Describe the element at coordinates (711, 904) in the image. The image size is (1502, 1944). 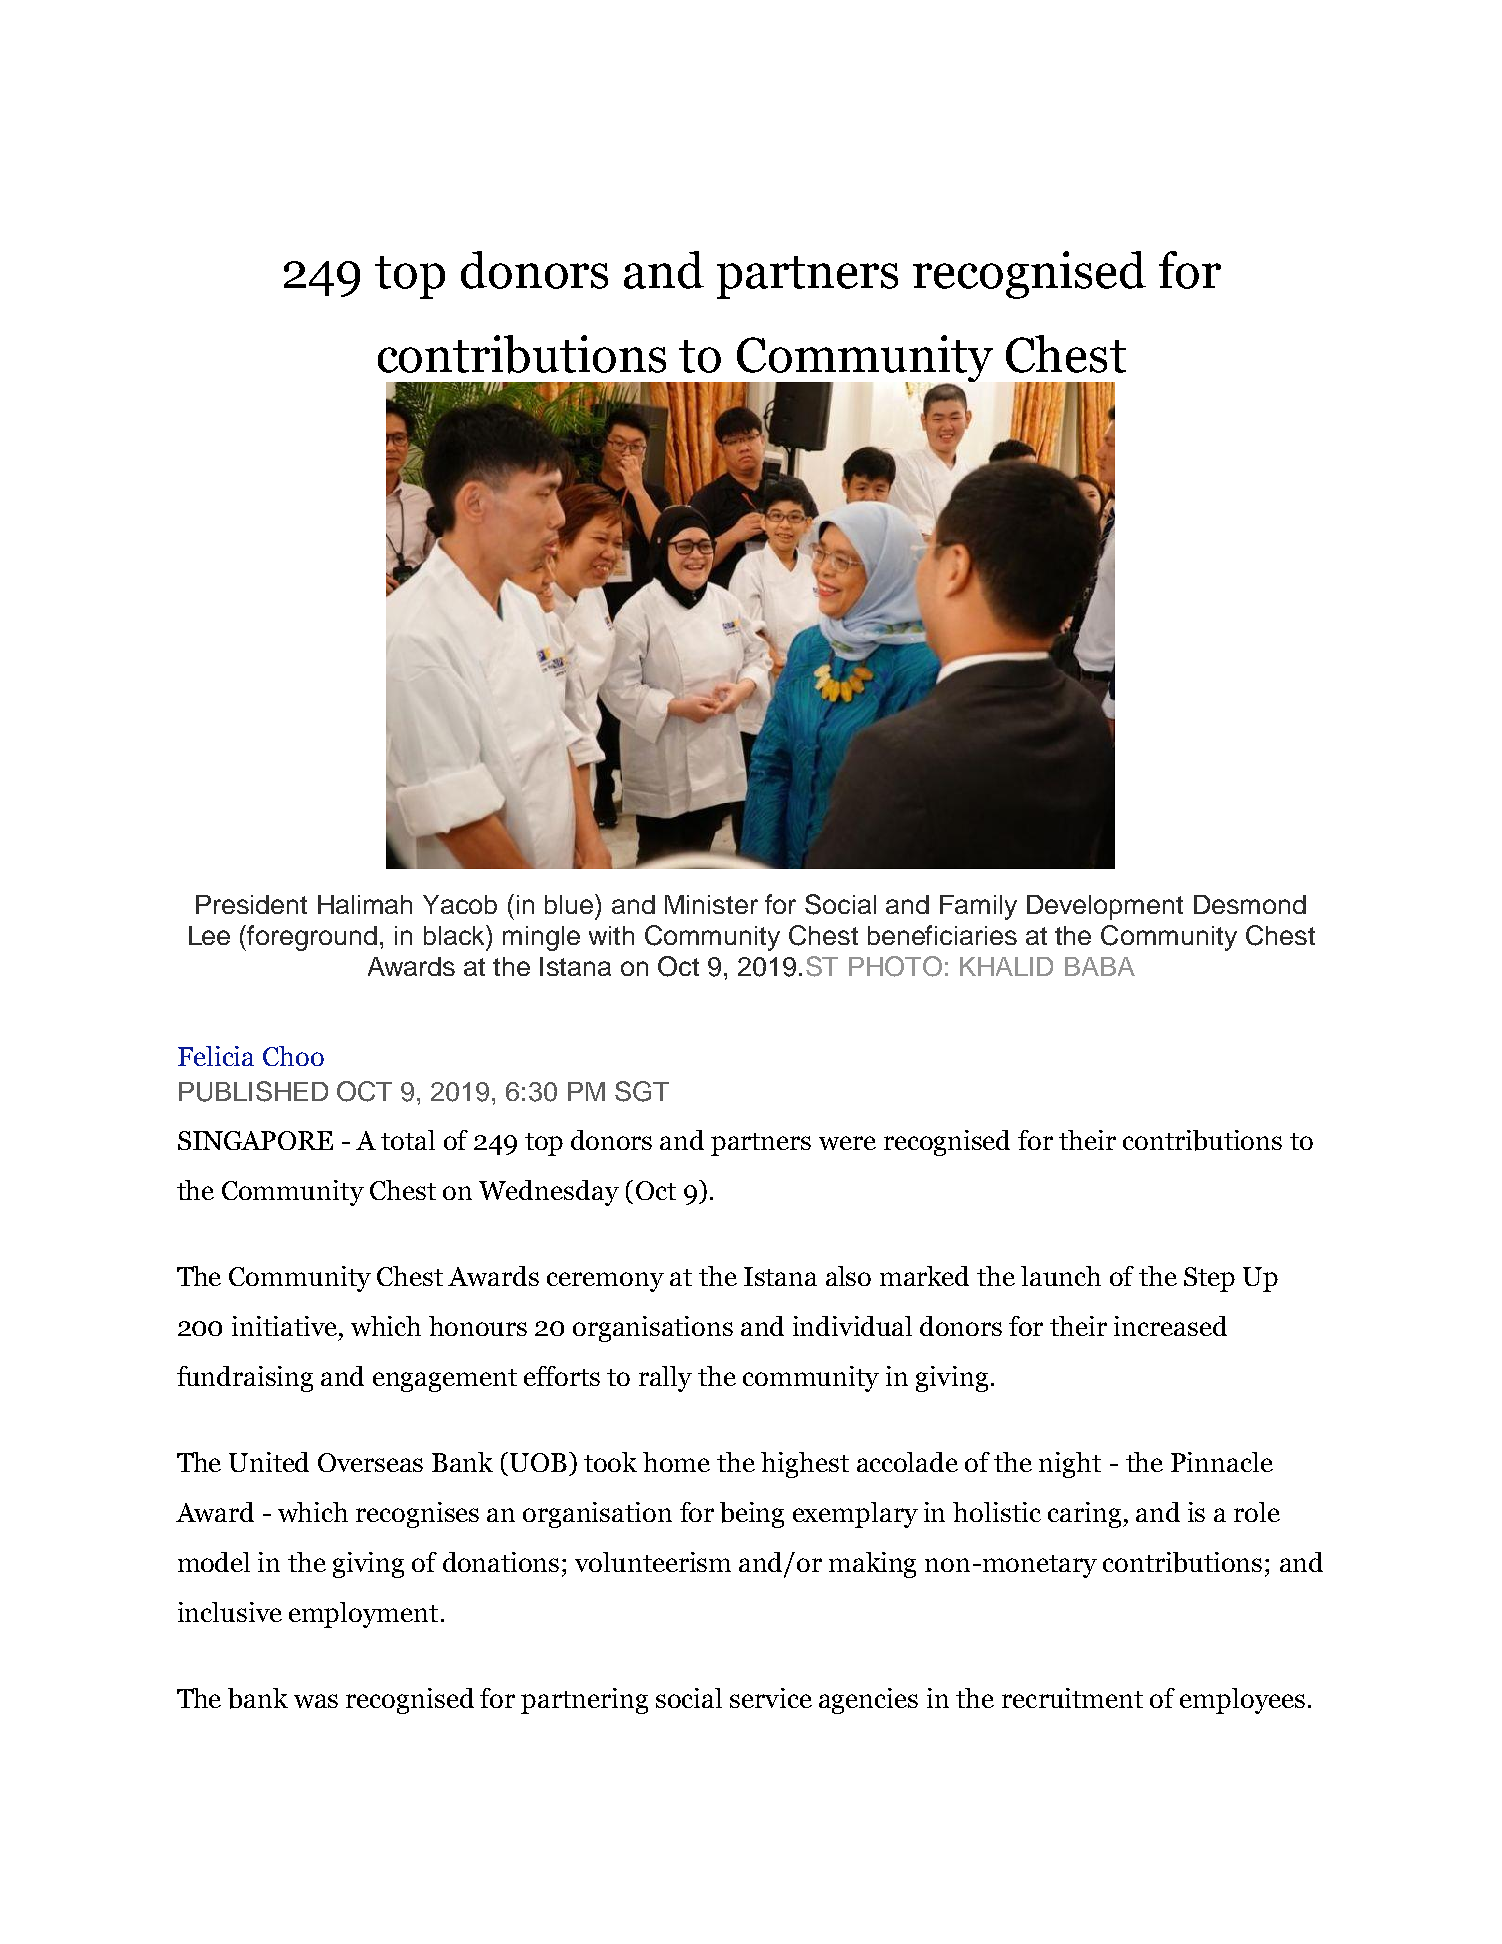
I see `Minister` at that location.
